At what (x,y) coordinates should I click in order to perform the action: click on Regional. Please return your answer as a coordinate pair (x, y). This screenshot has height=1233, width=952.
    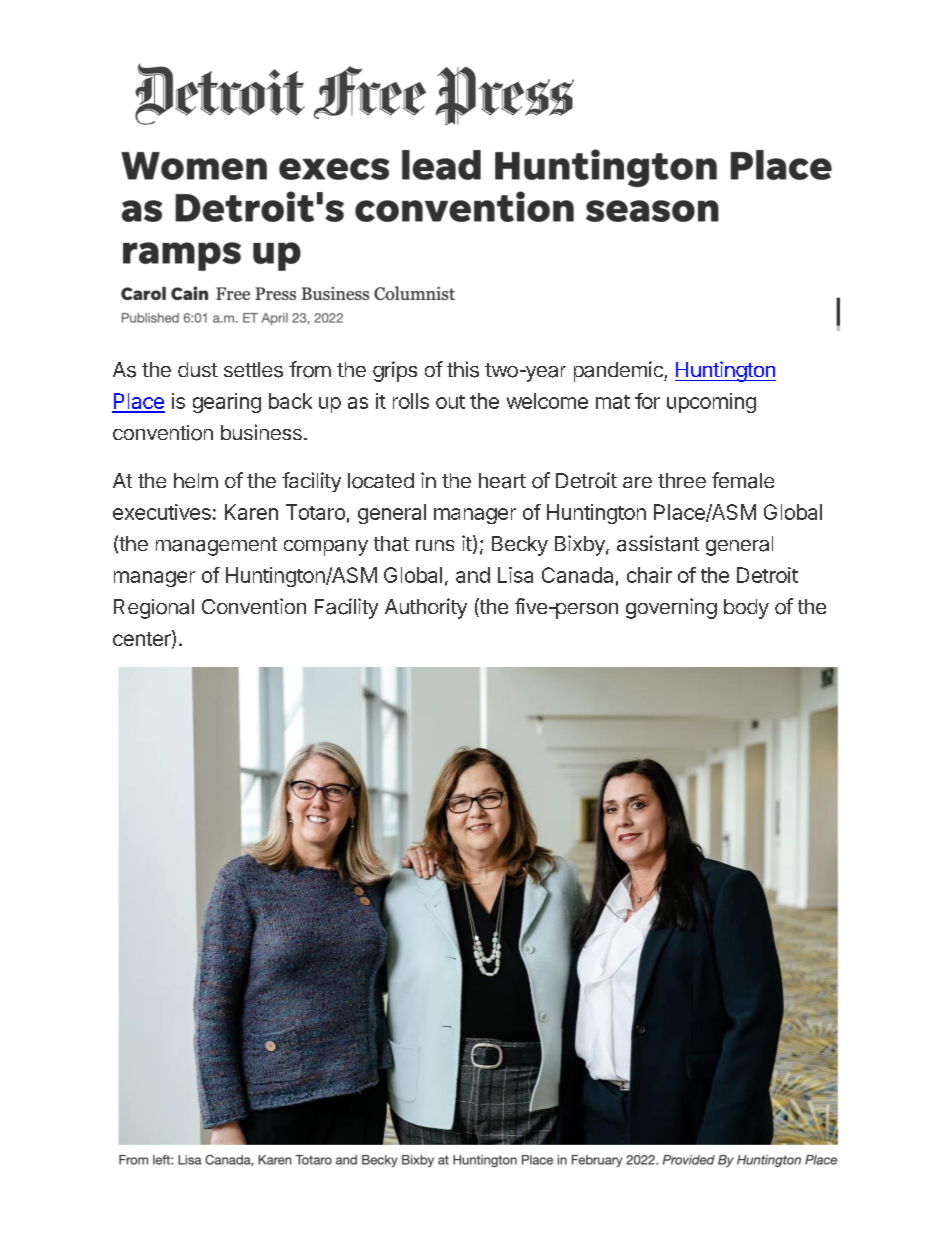
    Looking at the image, I should click on (154, 609).
